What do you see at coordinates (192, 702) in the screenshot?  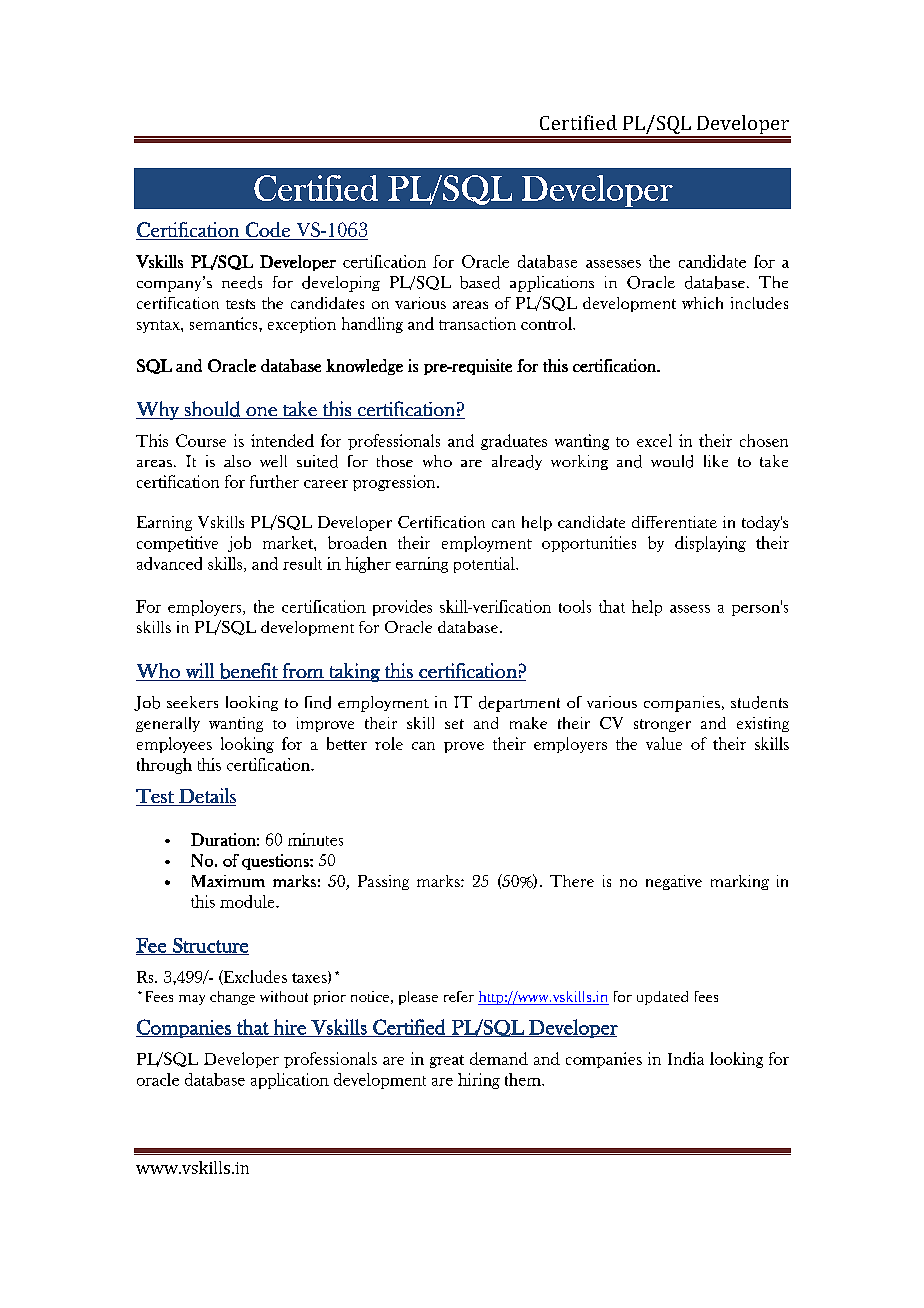 I see `seekers` at bounding box center [192, 702].
